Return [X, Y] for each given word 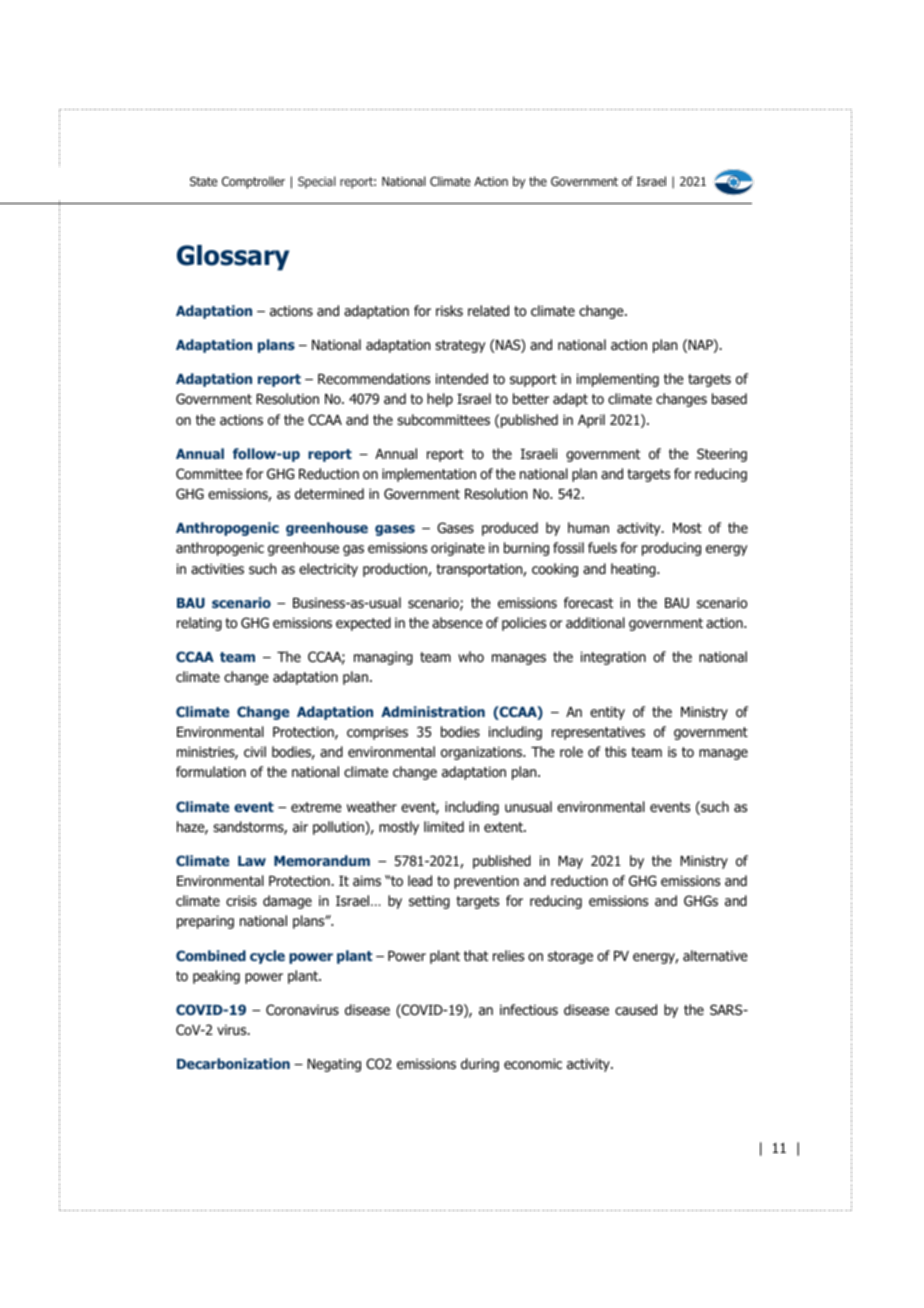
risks [449, 310]
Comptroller [253, 182]
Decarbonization [233, 1063]
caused [636, 1009]
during [480, 1065]
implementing [618, 380]
